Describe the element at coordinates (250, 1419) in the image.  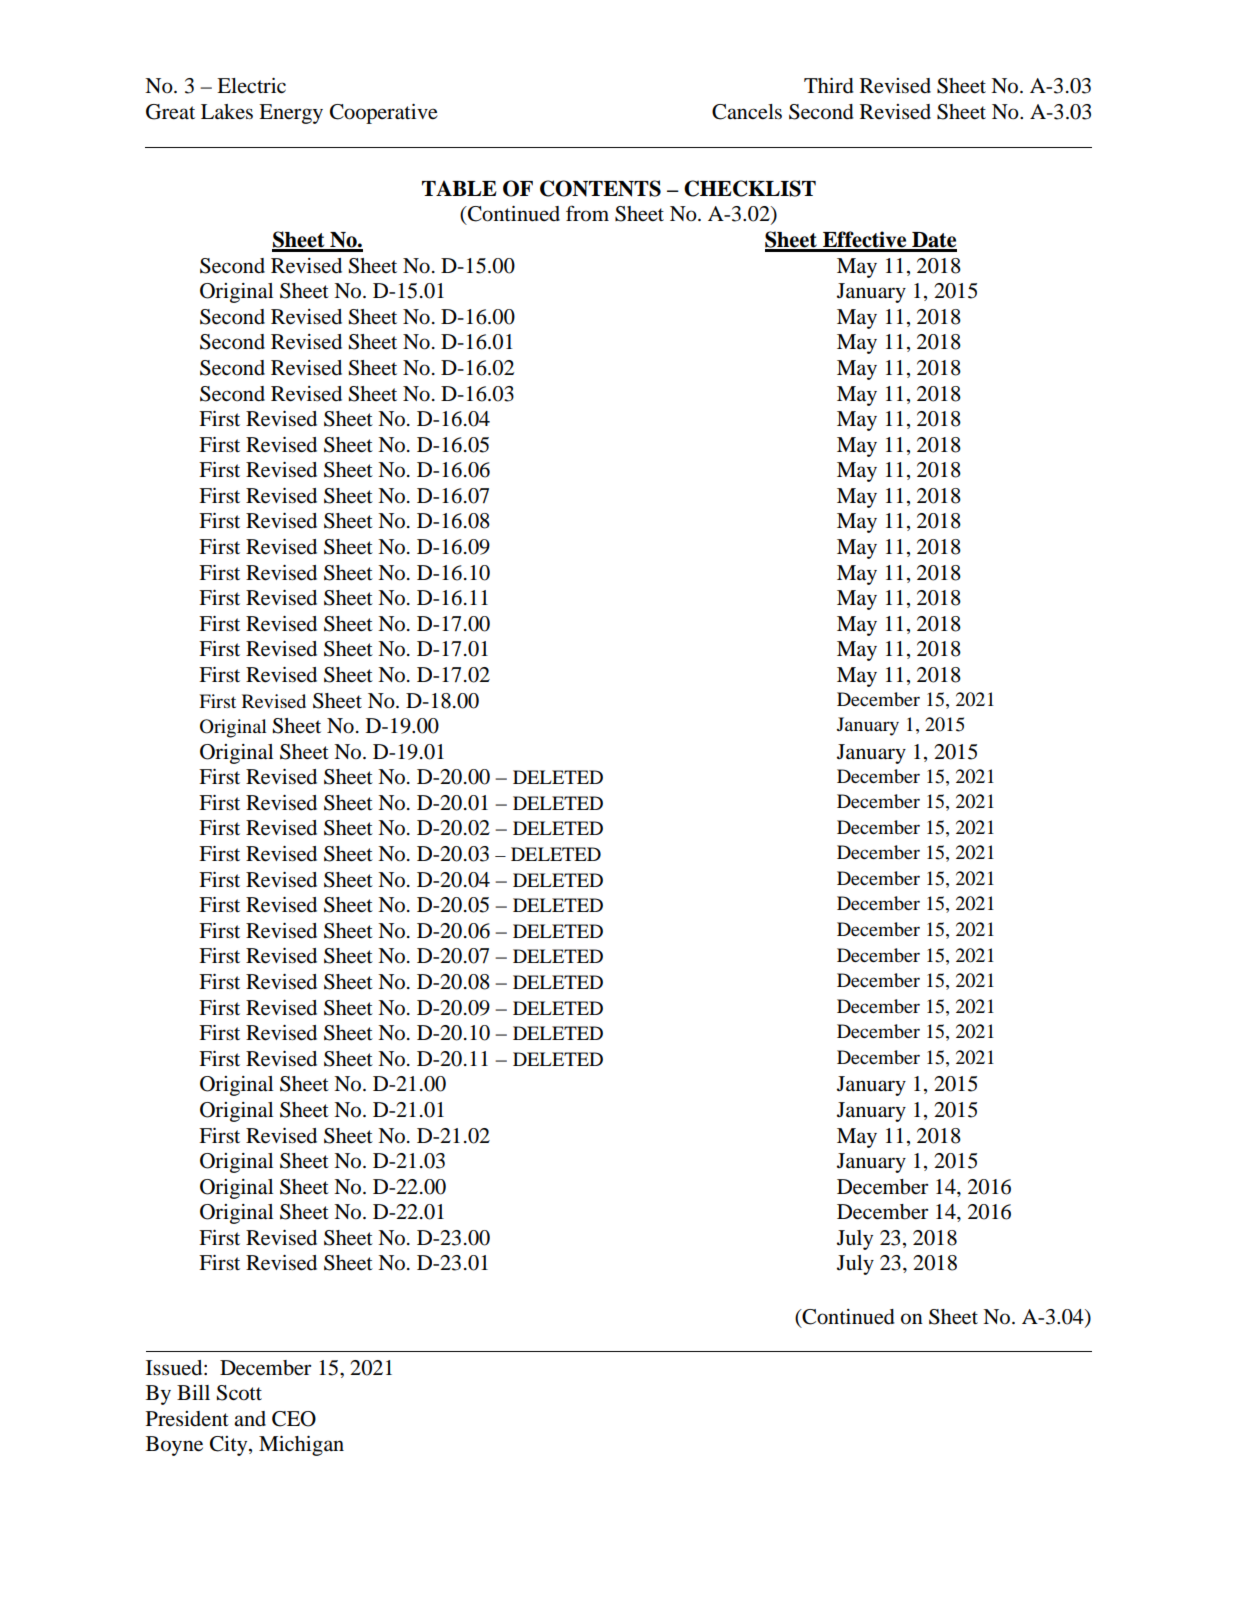
I see `and` at that location.
